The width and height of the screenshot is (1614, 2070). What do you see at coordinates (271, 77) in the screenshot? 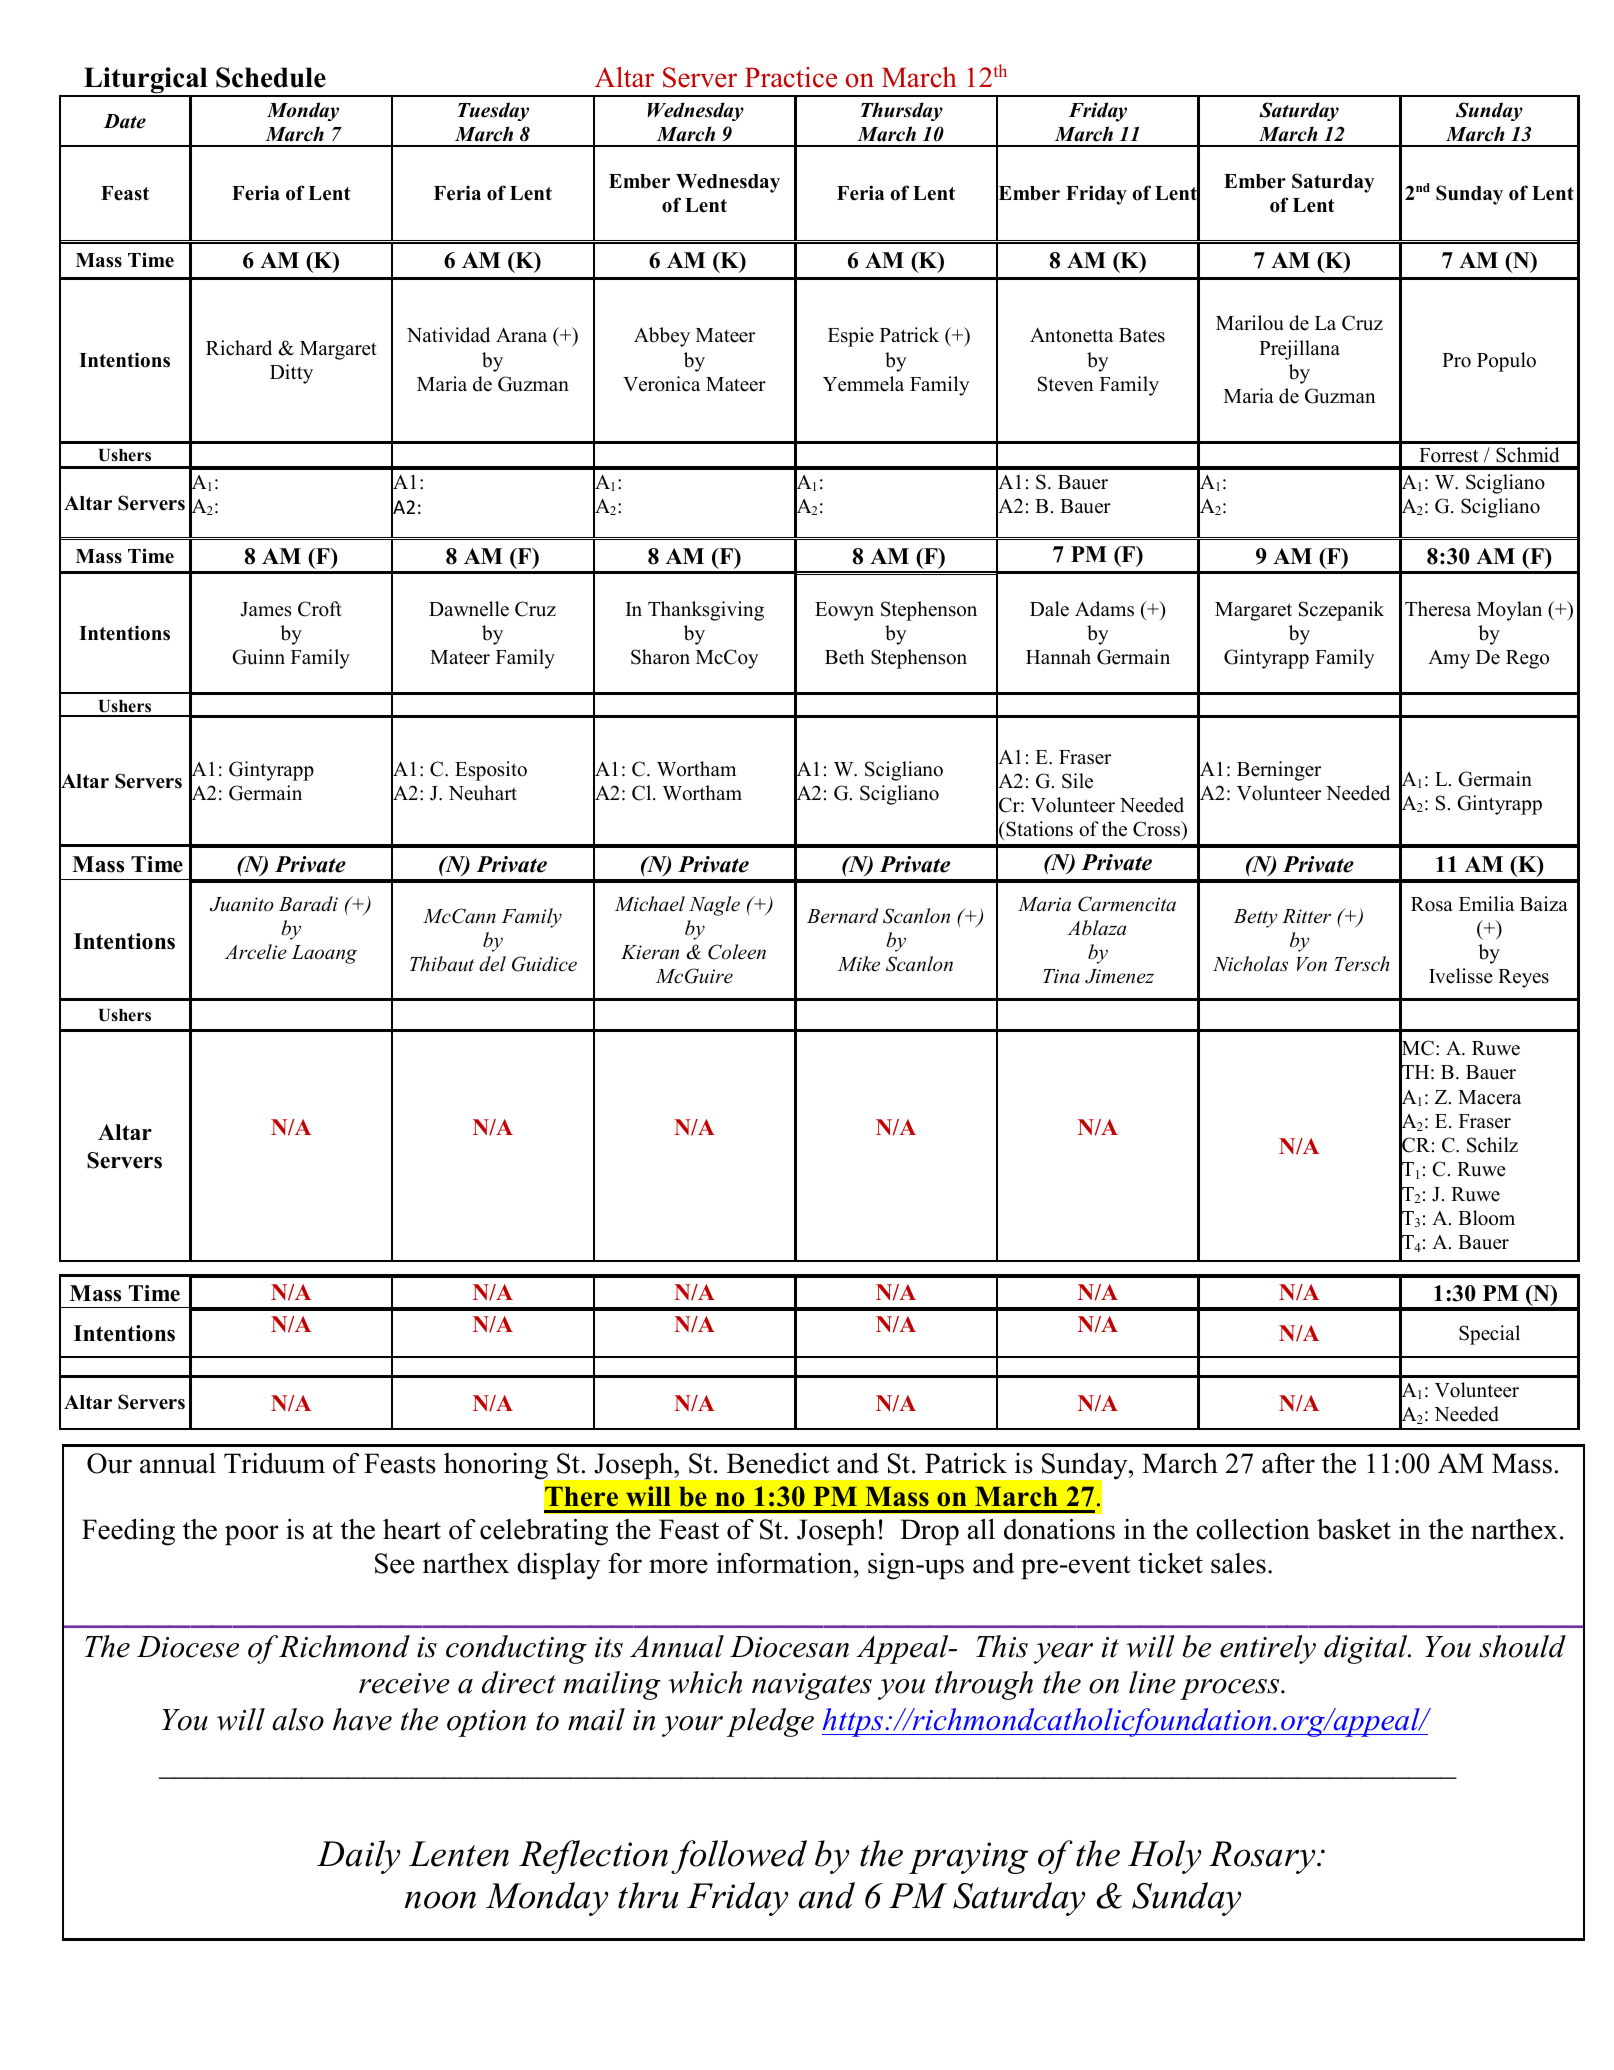
I see `Schedule` at bounding box center [271, 77].
